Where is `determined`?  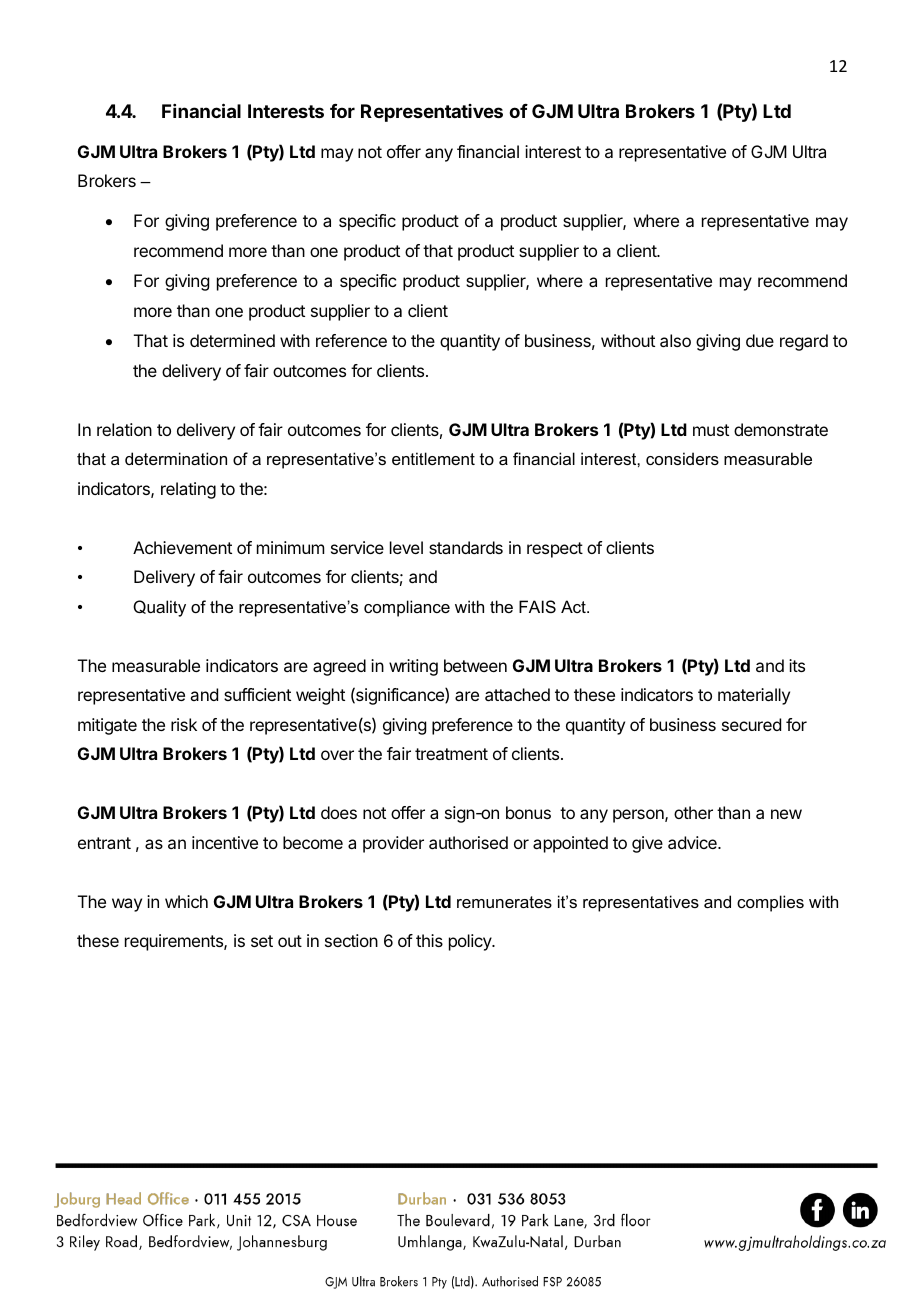
determined is located at coordinates (232, 340).
